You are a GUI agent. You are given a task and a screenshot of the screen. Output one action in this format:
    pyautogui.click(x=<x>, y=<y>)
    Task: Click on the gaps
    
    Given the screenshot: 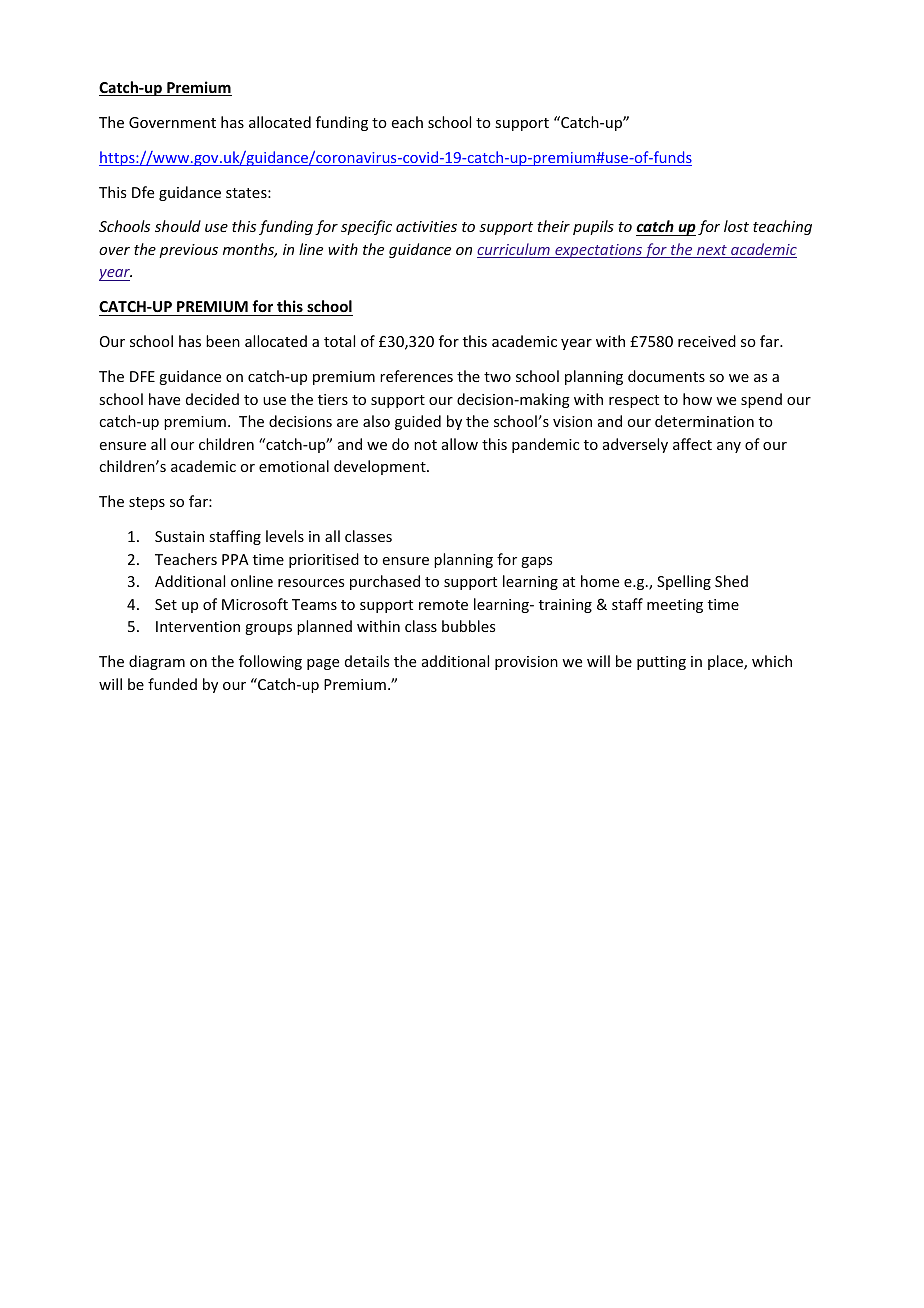 What is the action you would take?
    pyautogui.click(x=536, y=562)
